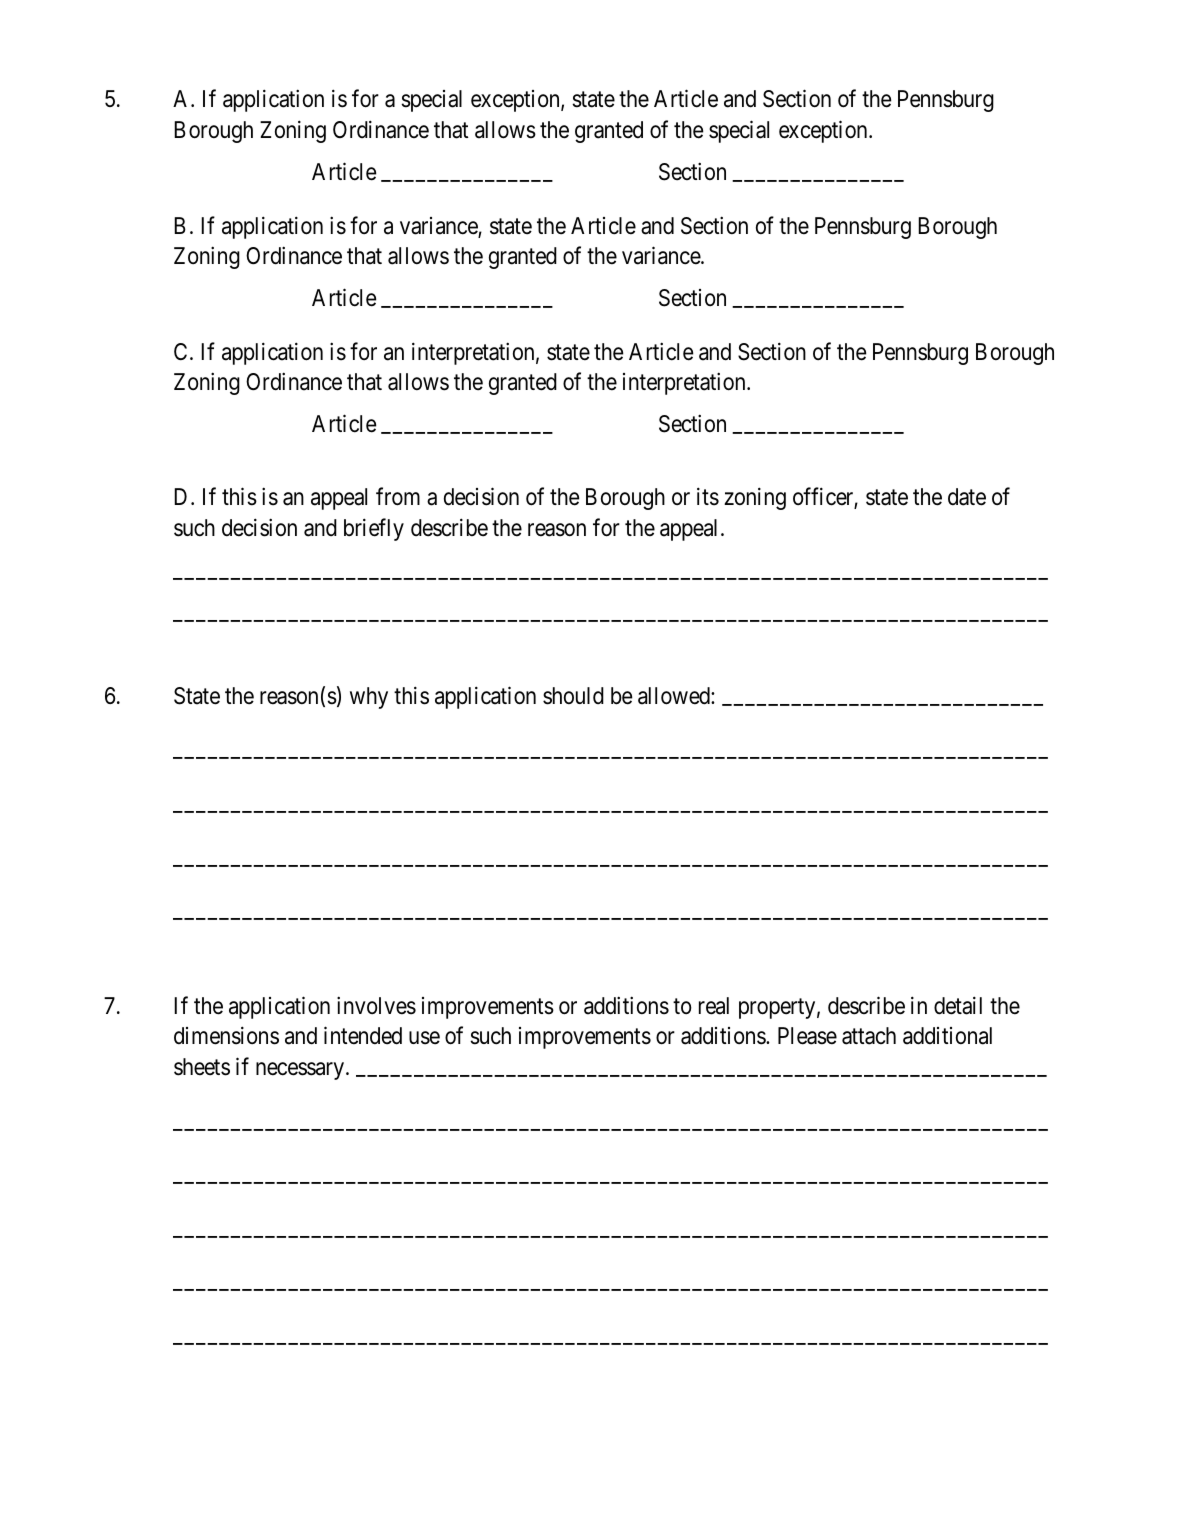 The height and width of the screenshot is (1523, 1177). I want to click on should, so click(573, 696).
